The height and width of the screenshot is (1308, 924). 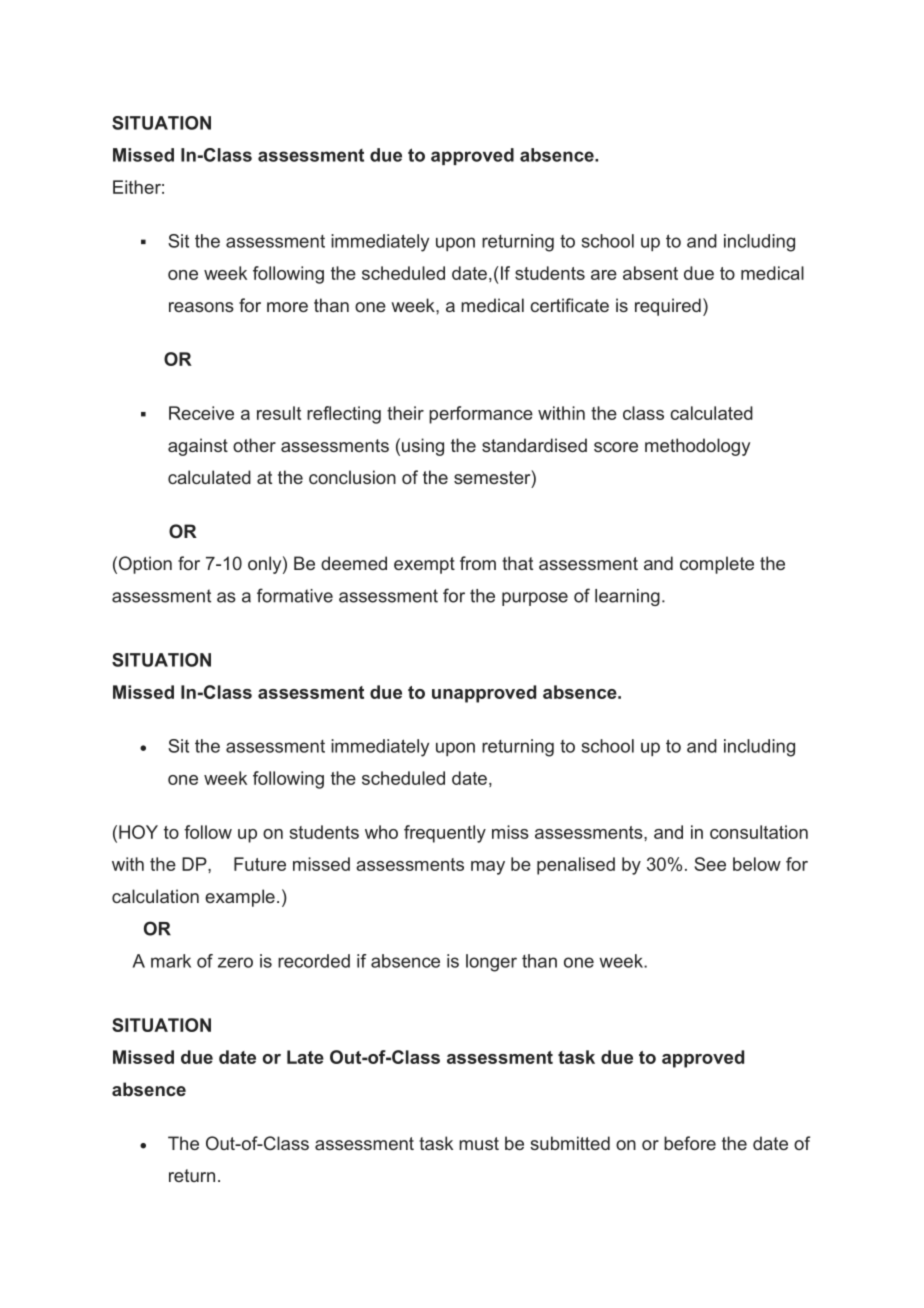 I want to click on zero, so click(x=235, y=962).
